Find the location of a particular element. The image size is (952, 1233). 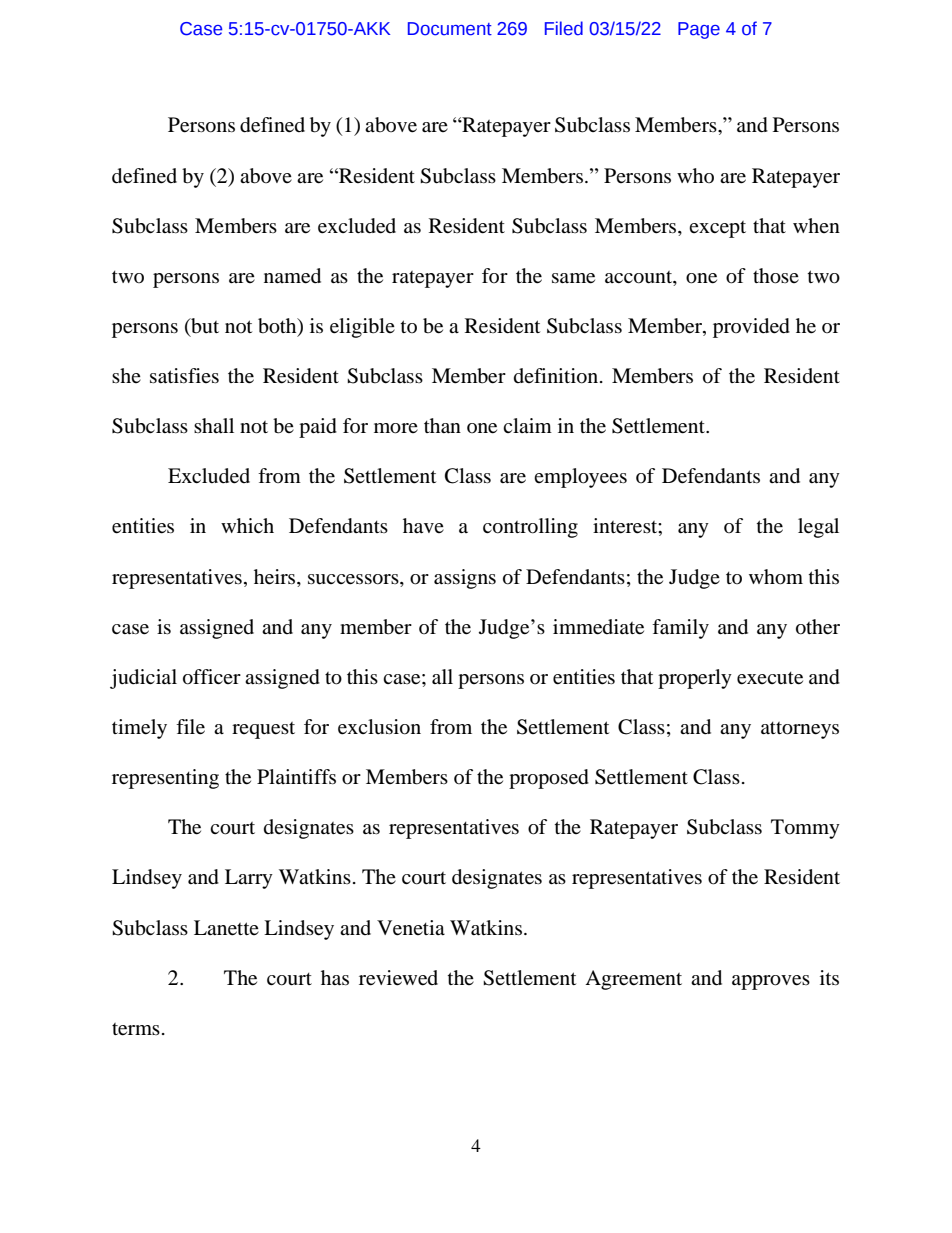

reviewed is located at coordinates (398, 978).
